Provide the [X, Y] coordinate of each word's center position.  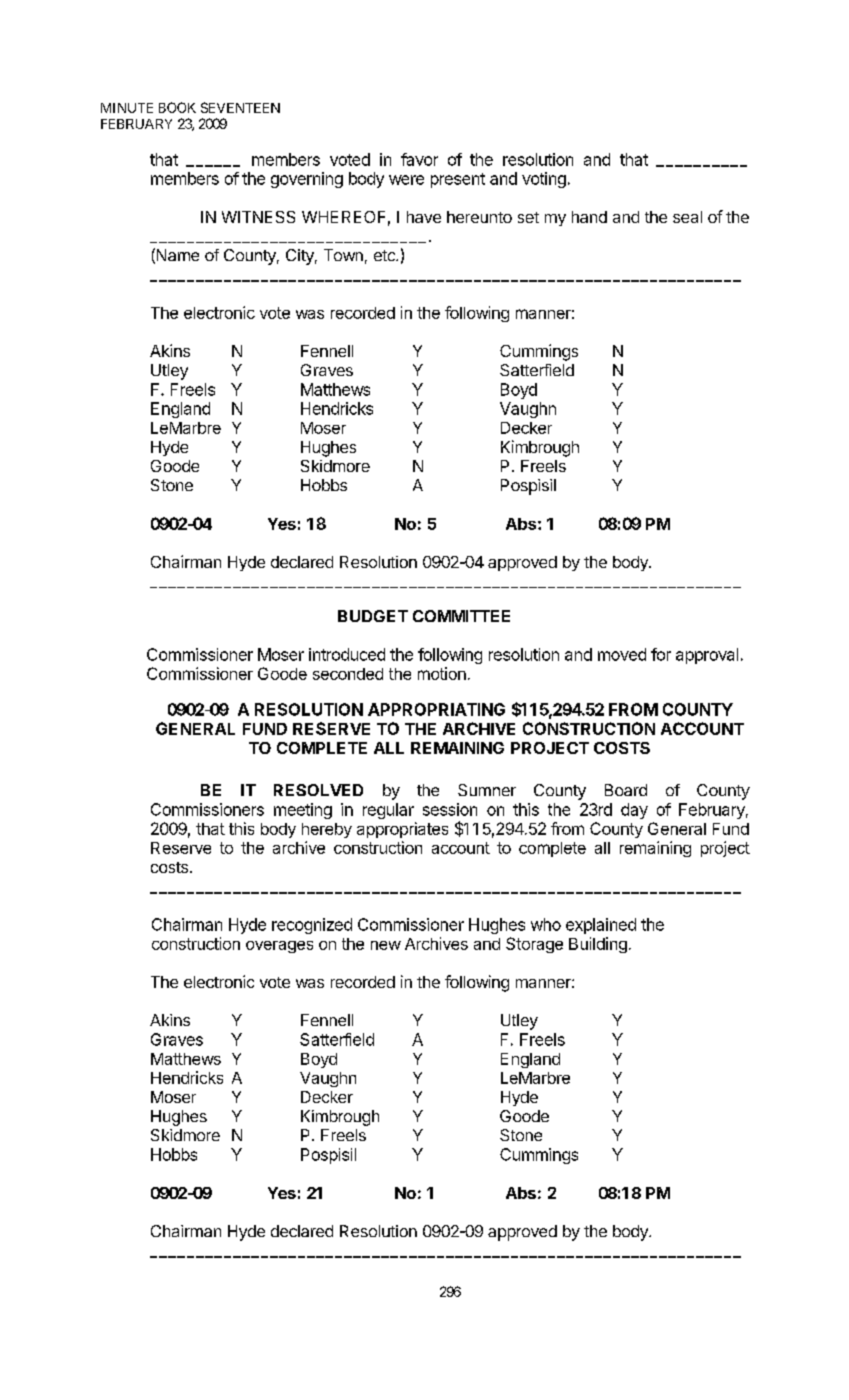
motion [442, 673]
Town [343, 255]
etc [385, 255]
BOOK [177, 107]
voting [544, 180]
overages [279, 947]
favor [419, 159]
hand [589, 217]
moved [622, 654]
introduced [347, 654]
